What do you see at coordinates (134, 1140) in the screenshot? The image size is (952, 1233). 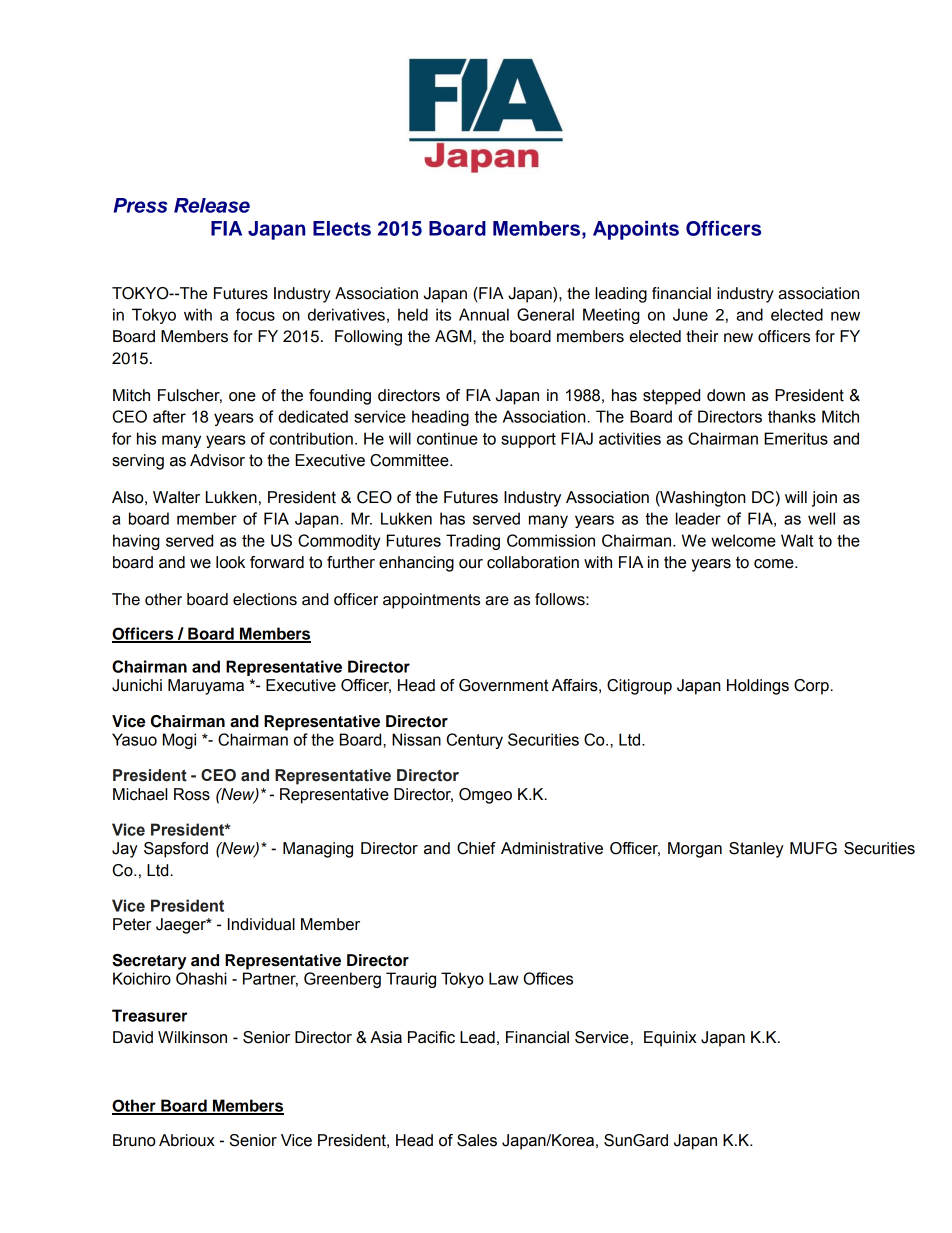 I see `Bruno` at bounding box center [134, 1140].
